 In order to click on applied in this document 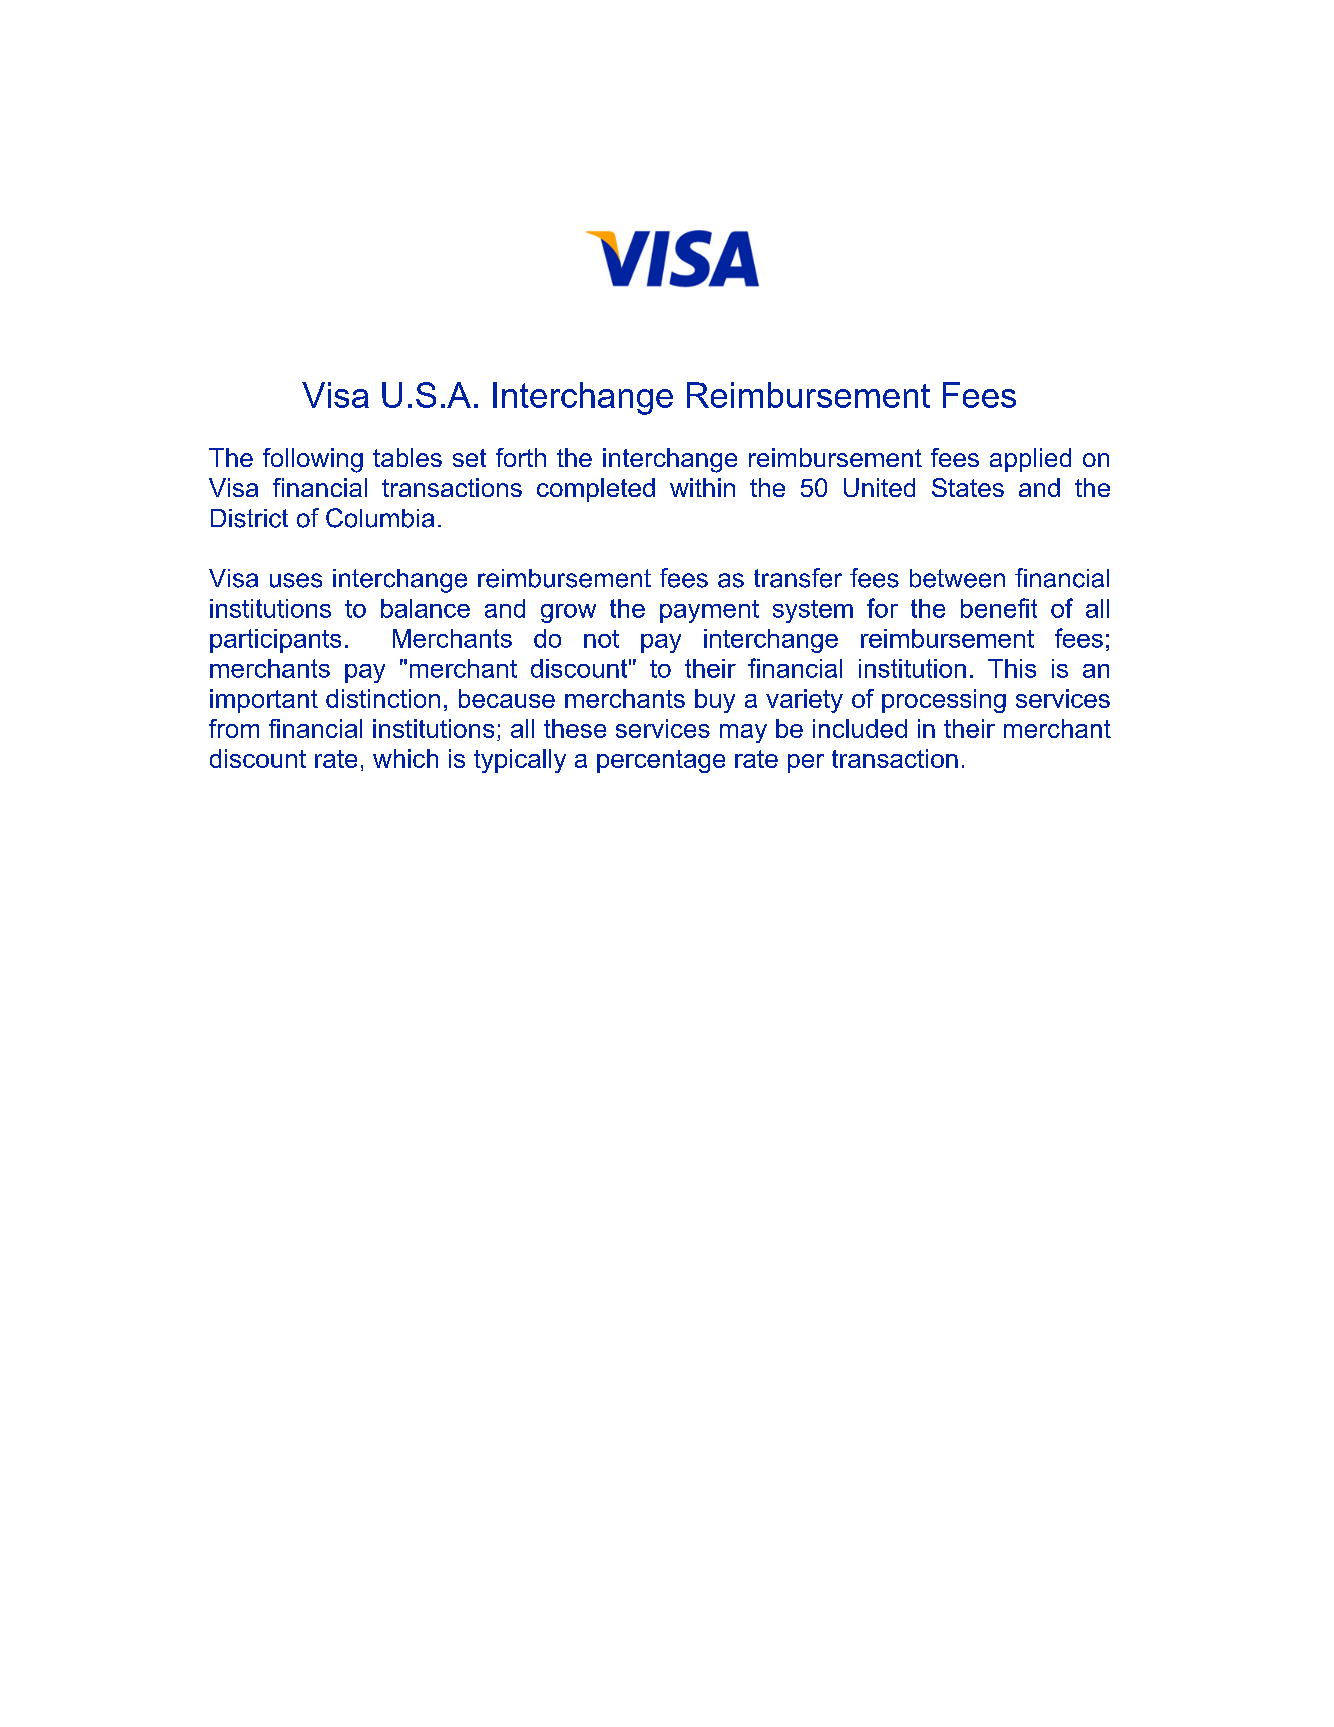, I will do `click(1030, 460)`.
